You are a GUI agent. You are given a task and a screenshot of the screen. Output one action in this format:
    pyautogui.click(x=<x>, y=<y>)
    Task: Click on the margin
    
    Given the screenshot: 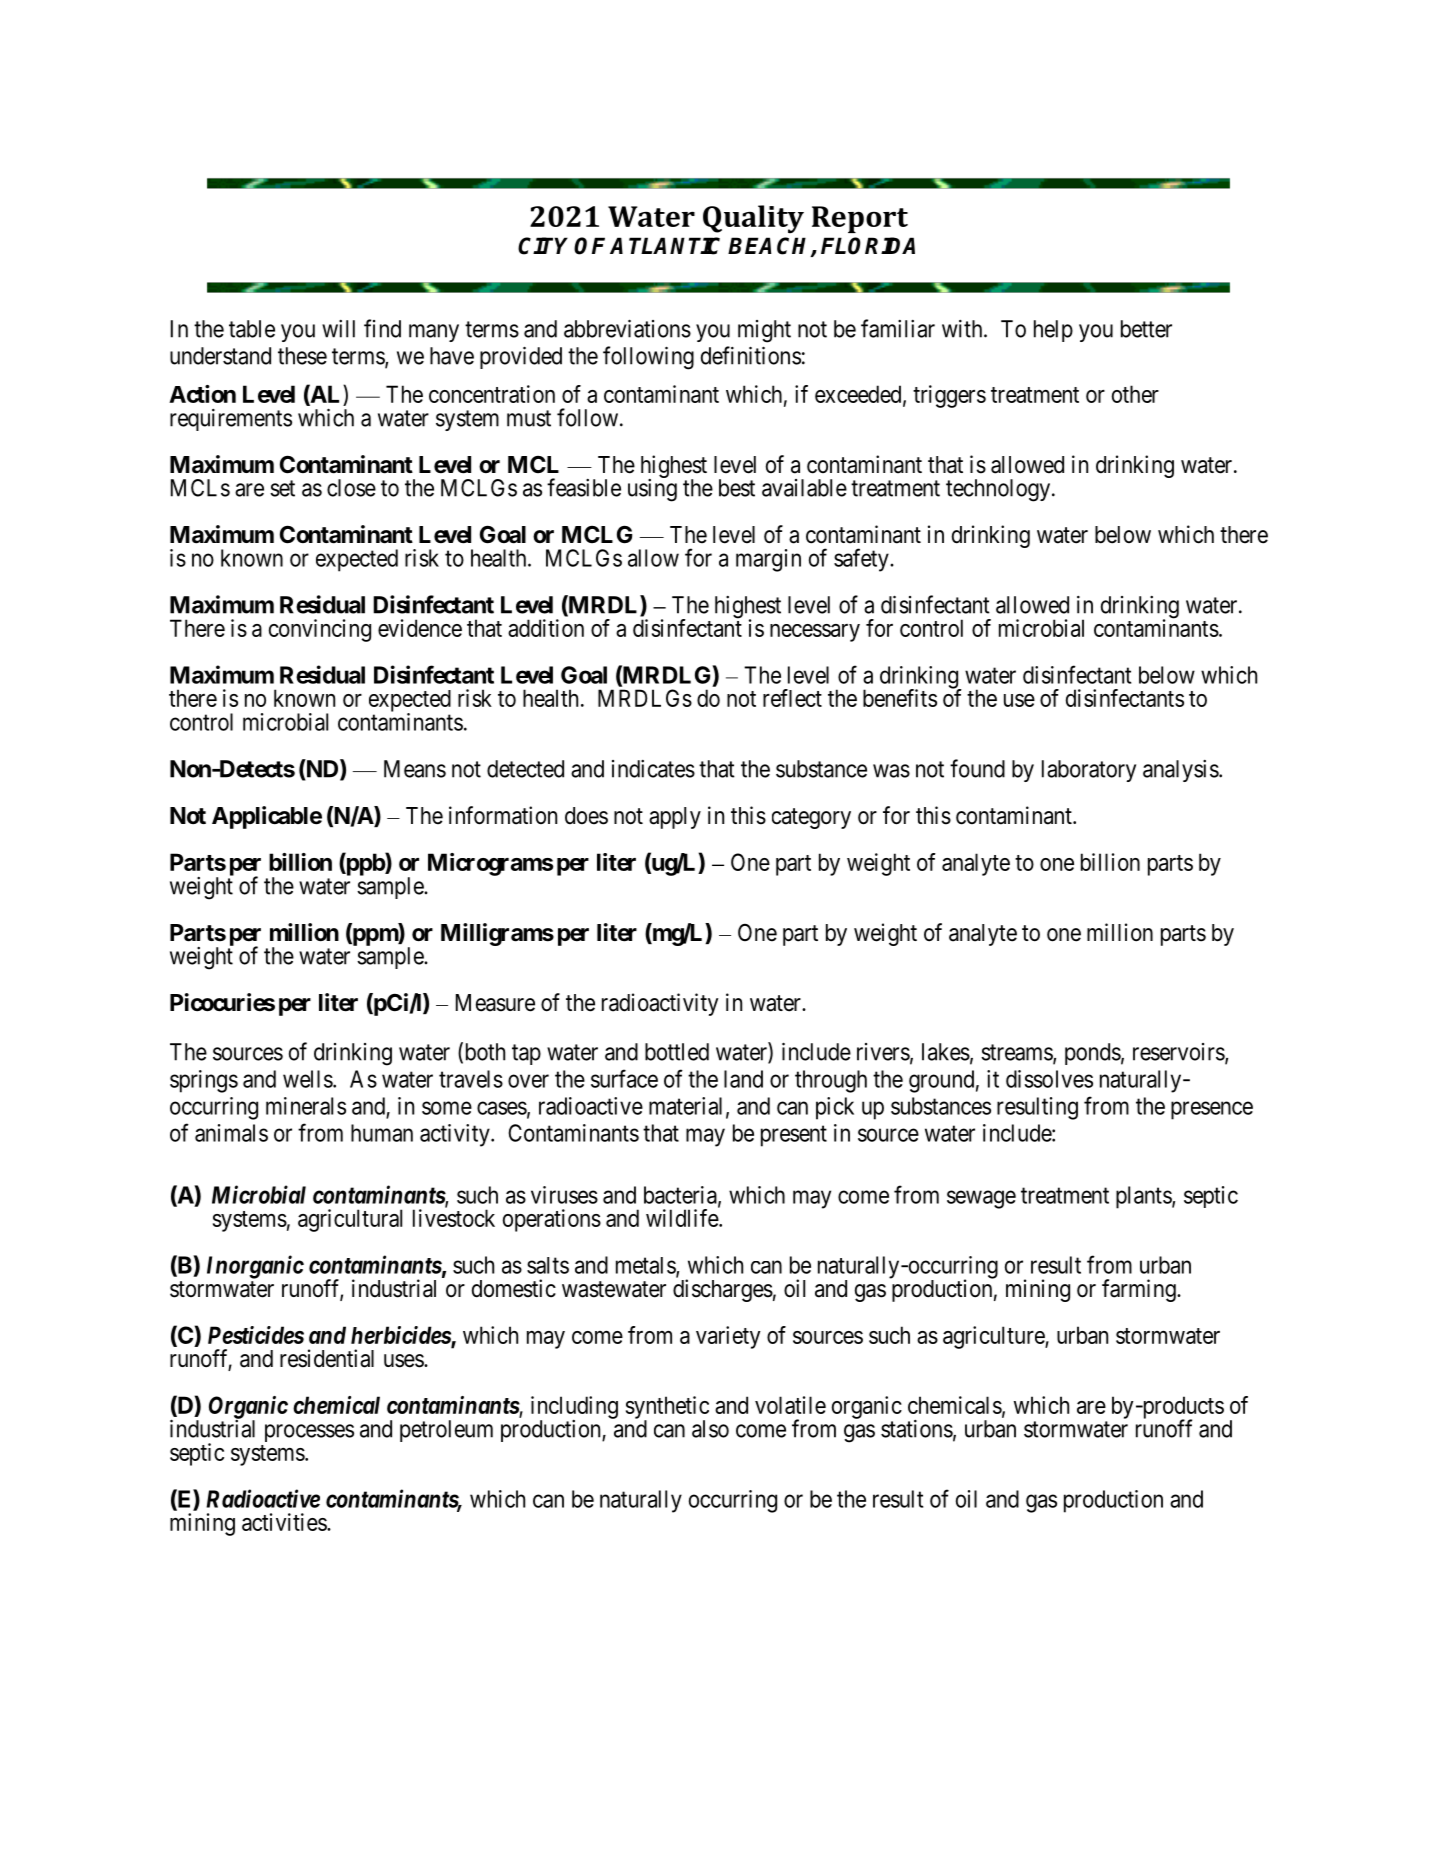 What is the action you would take?
    pyautogui.click(x=768, y=560)
